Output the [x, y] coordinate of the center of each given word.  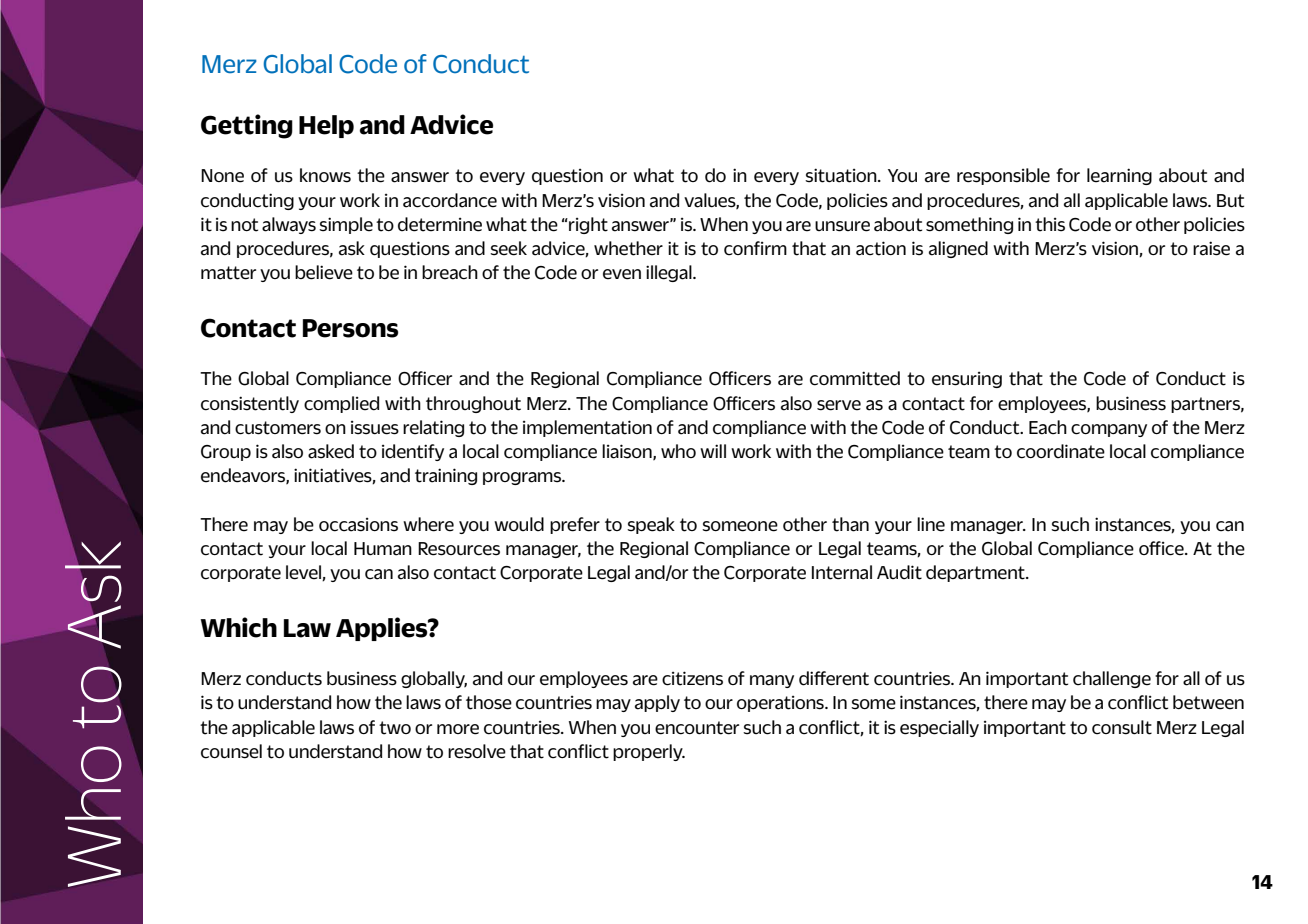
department [976, 573]
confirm [755, 248]
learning [1119, 176]
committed [855, 378]
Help [326, 126]
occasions [358, 525]
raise [1211, 248]
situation [842, 175]
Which [238, 627]
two [395, 728]
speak [651, 525]
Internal [842, 572]
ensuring [967, 380]
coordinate [1061, 451]
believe [324, 272]
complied [341, 404]
